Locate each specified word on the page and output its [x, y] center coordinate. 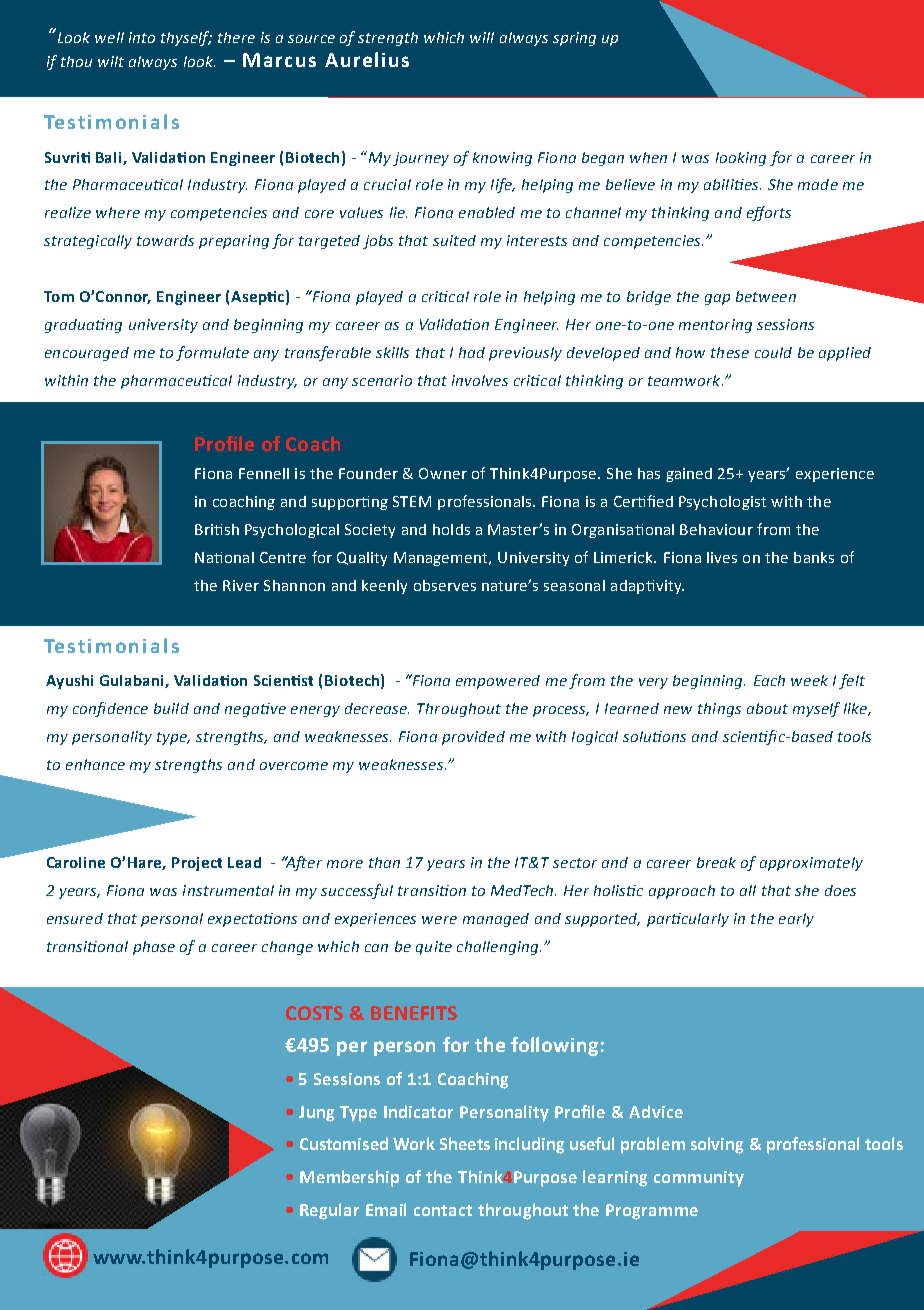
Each [769, 680]
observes [445, 585]
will [482, 37]
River [241, 585]
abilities [732, 184]
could [773, 352]
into [142, 37]
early [796, 920]
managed [496, 920]
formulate [212, 353]
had [472, 352]
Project [197, 864]
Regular [329, 1211]
